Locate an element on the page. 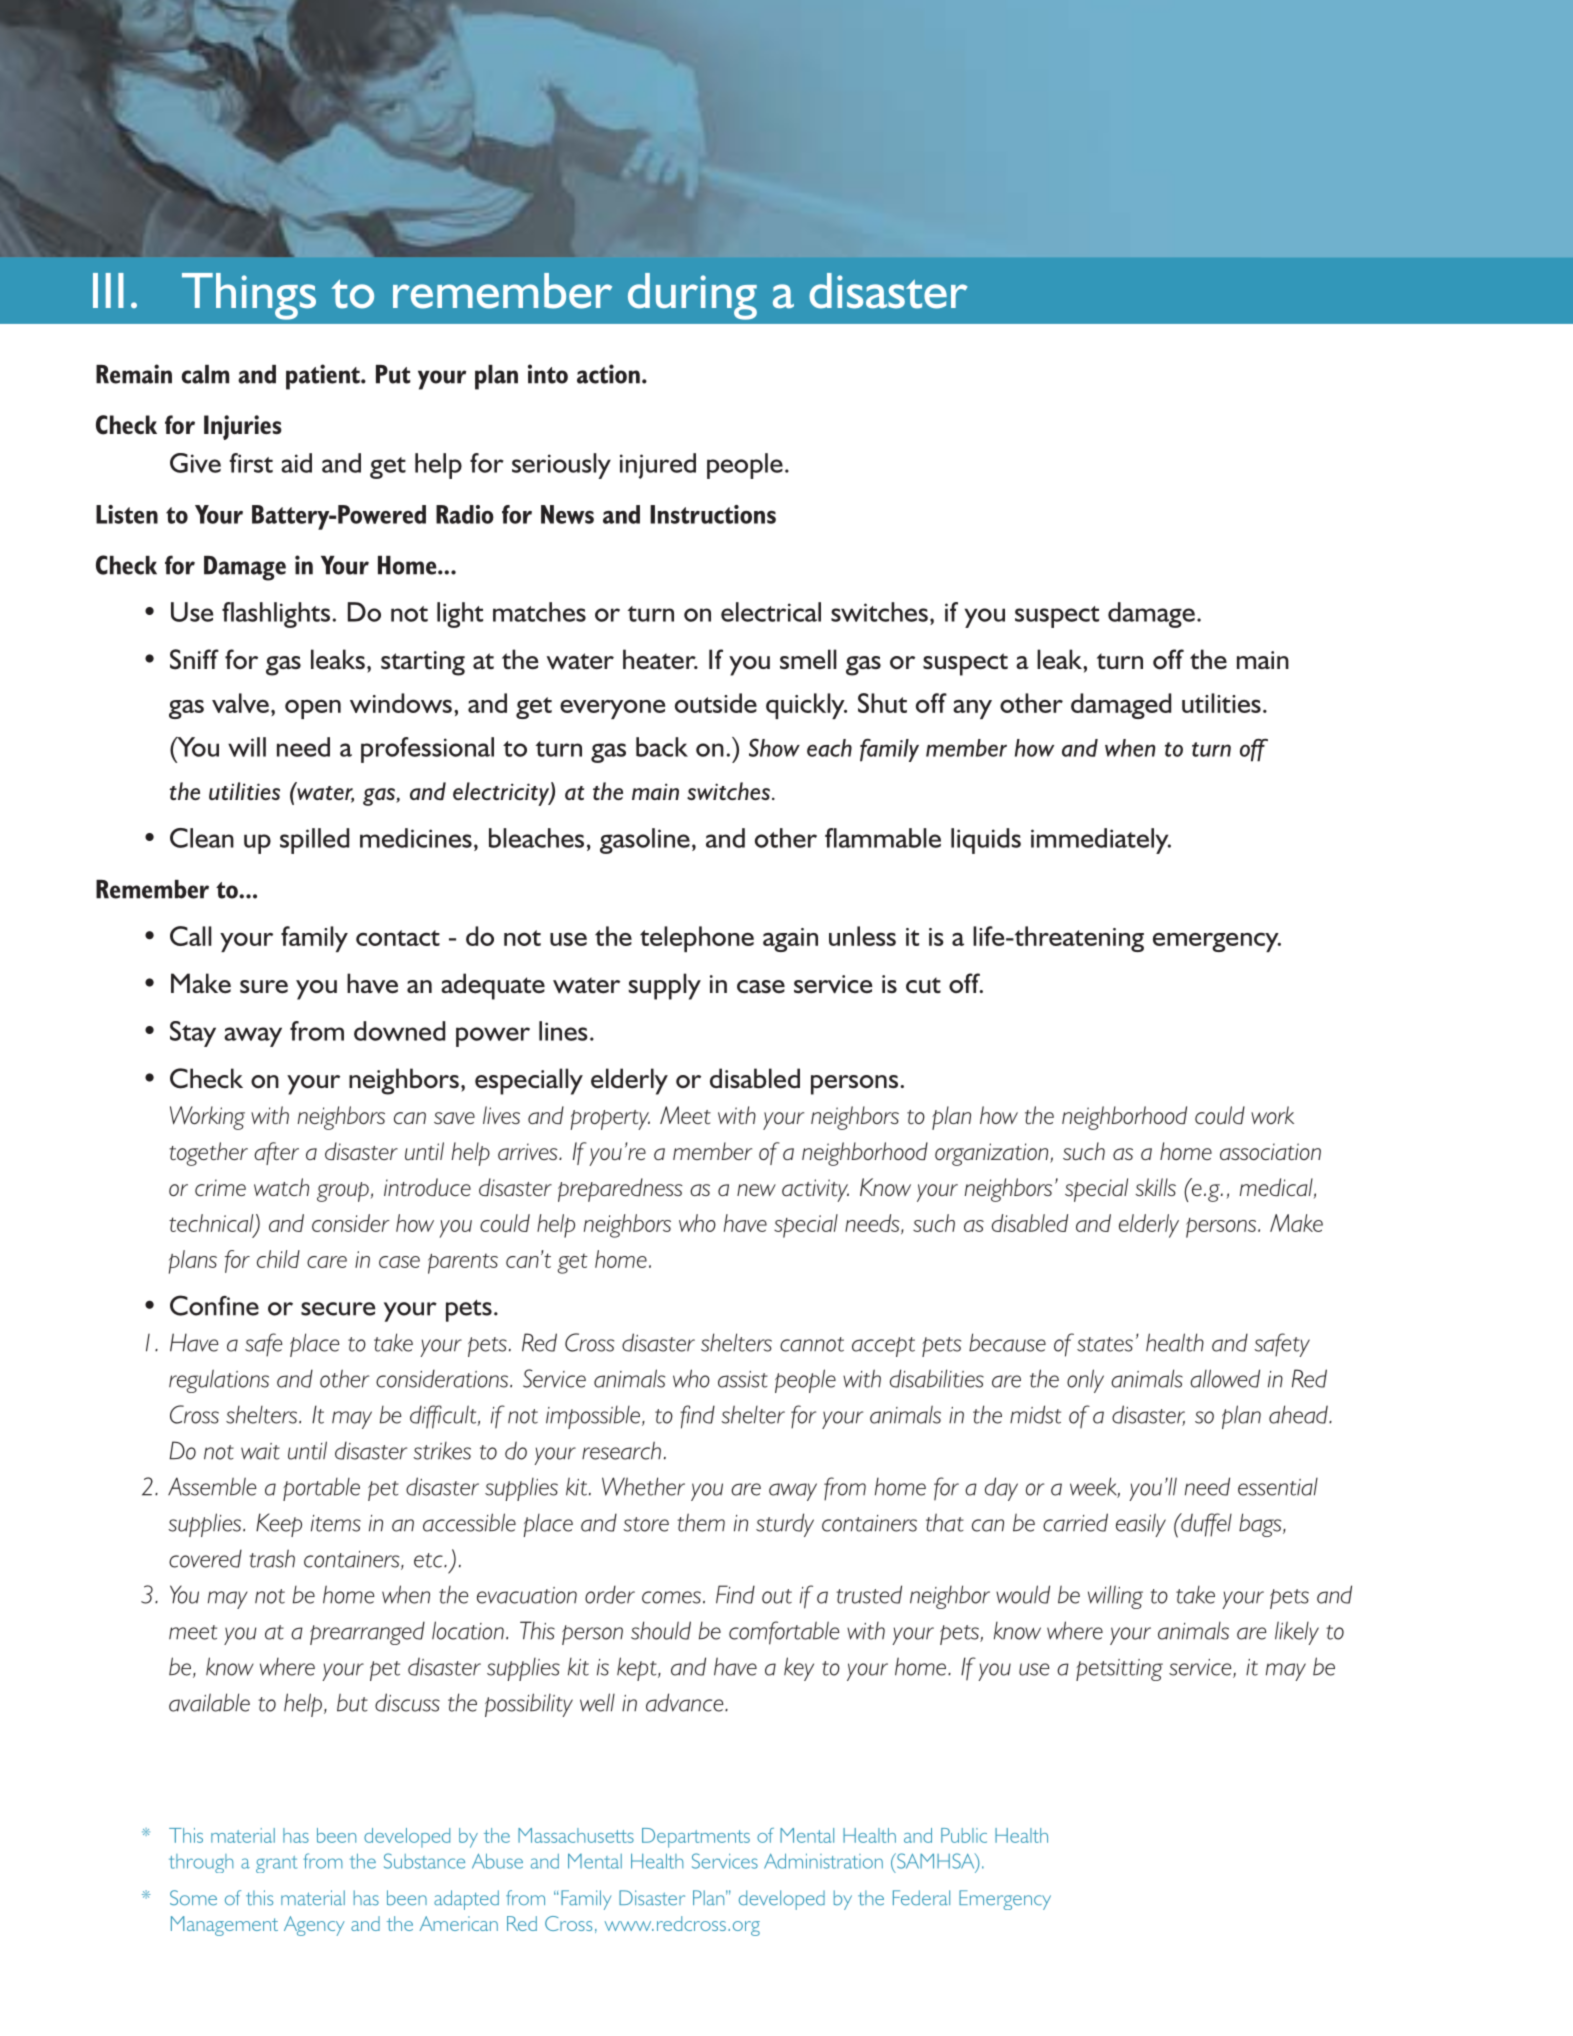 The width and height of the page is (1573, 2036). property is located at coordinates (610, 1120).
